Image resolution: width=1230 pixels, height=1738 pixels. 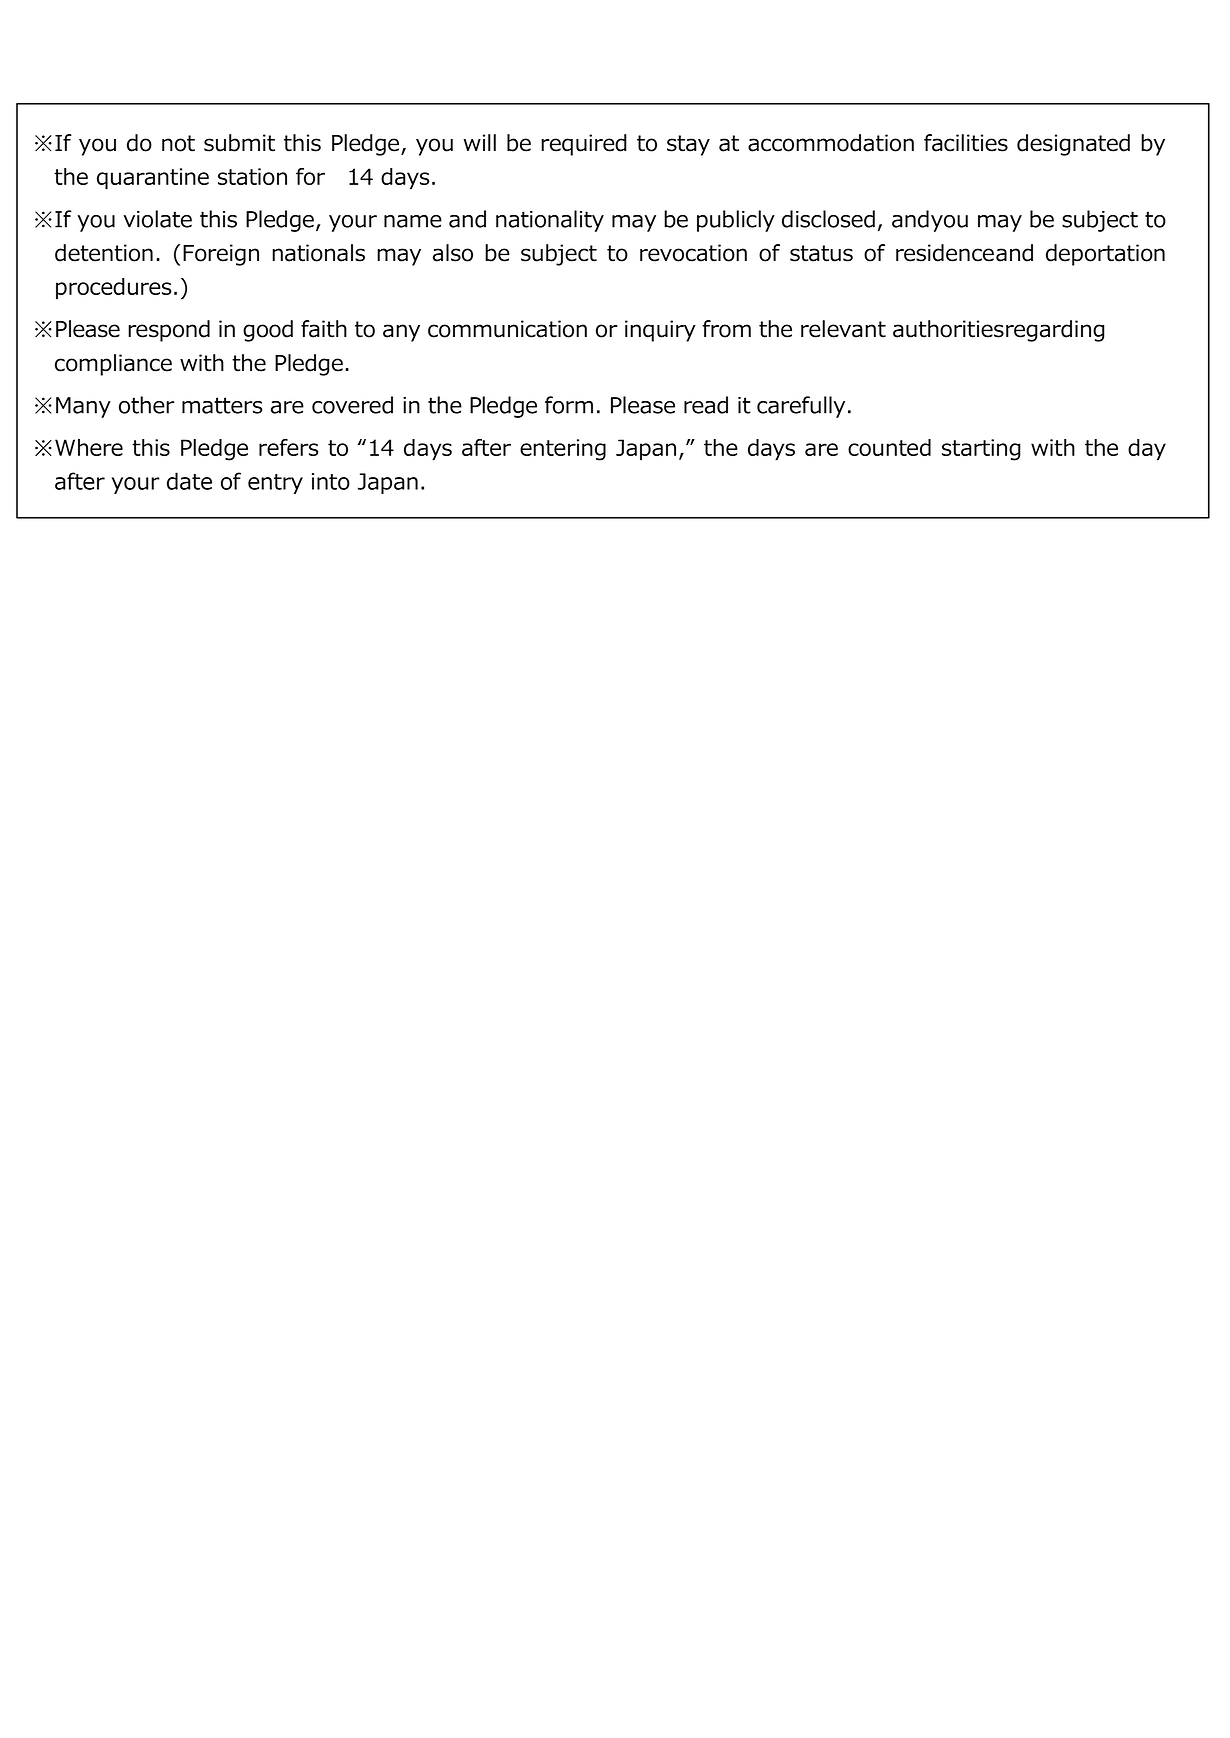 What do you see at coordinates (966, 143) in the screenshot?
I see `facilities` at bounding box center [966, 143].
